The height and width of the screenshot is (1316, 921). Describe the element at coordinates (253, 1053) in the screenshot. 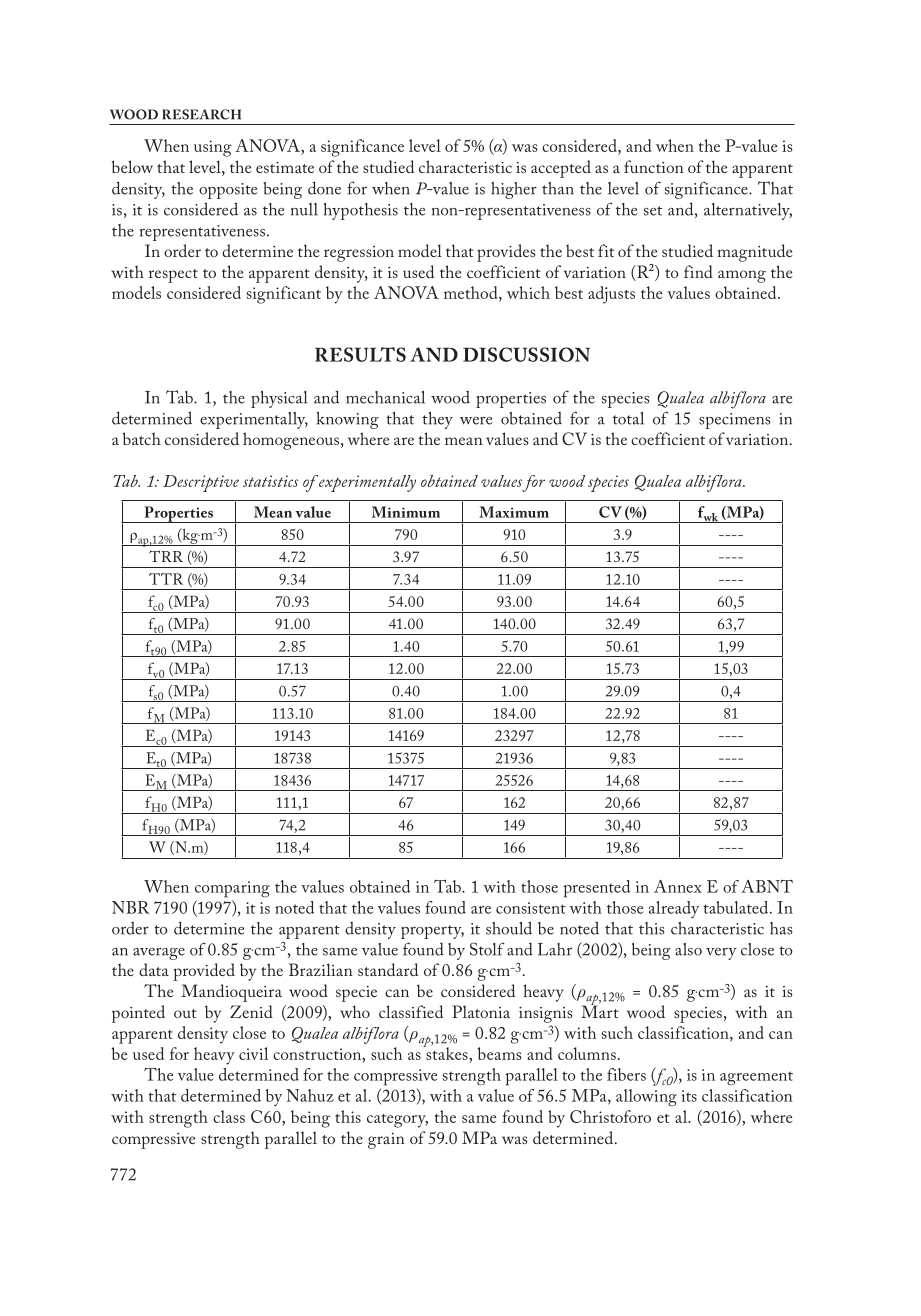

I see `civil` at that location.
